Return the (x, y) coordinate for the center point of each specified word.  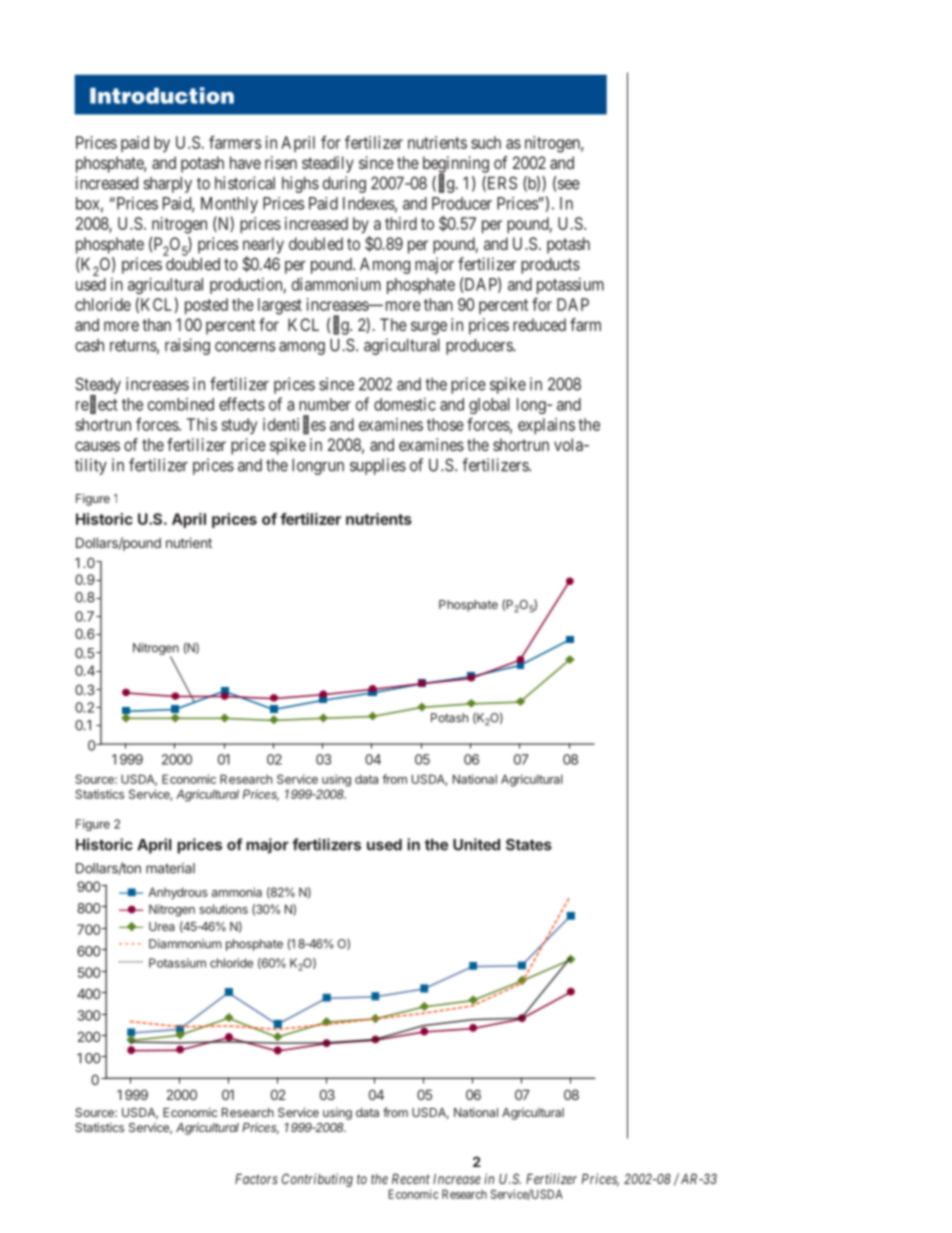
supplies (378, 466)
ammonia (237, 892)
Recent (411, 1179)
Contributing (317, 1180)
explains (546, 426)
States (529, 845)
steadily (328, 164)
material (170, 868)
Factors (256, 1179)
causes (97, 446)
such (486, 142)
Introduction (162, 95)
